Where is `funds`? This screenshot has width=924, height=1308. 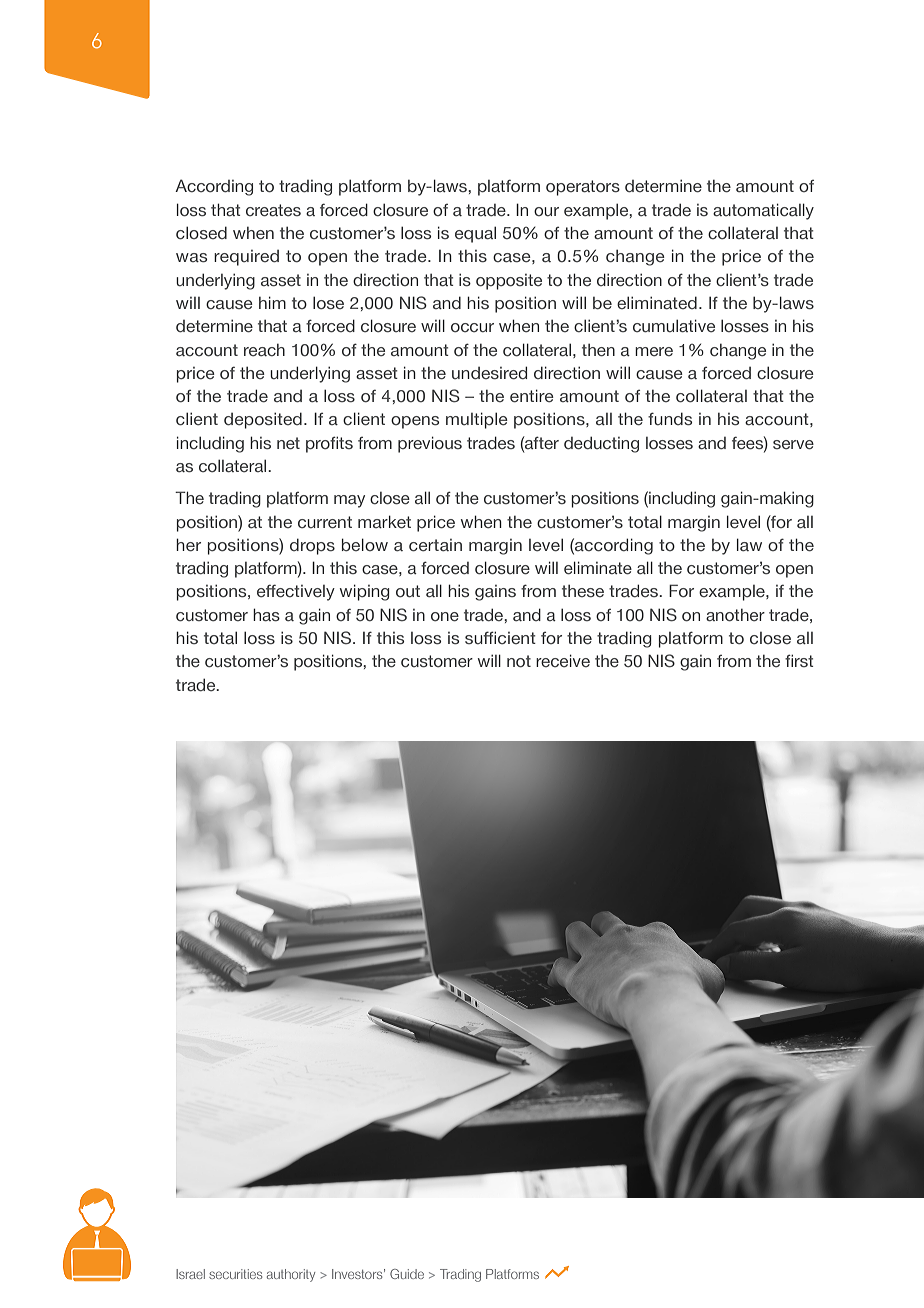 funds is located at coordinates (670, 418).
